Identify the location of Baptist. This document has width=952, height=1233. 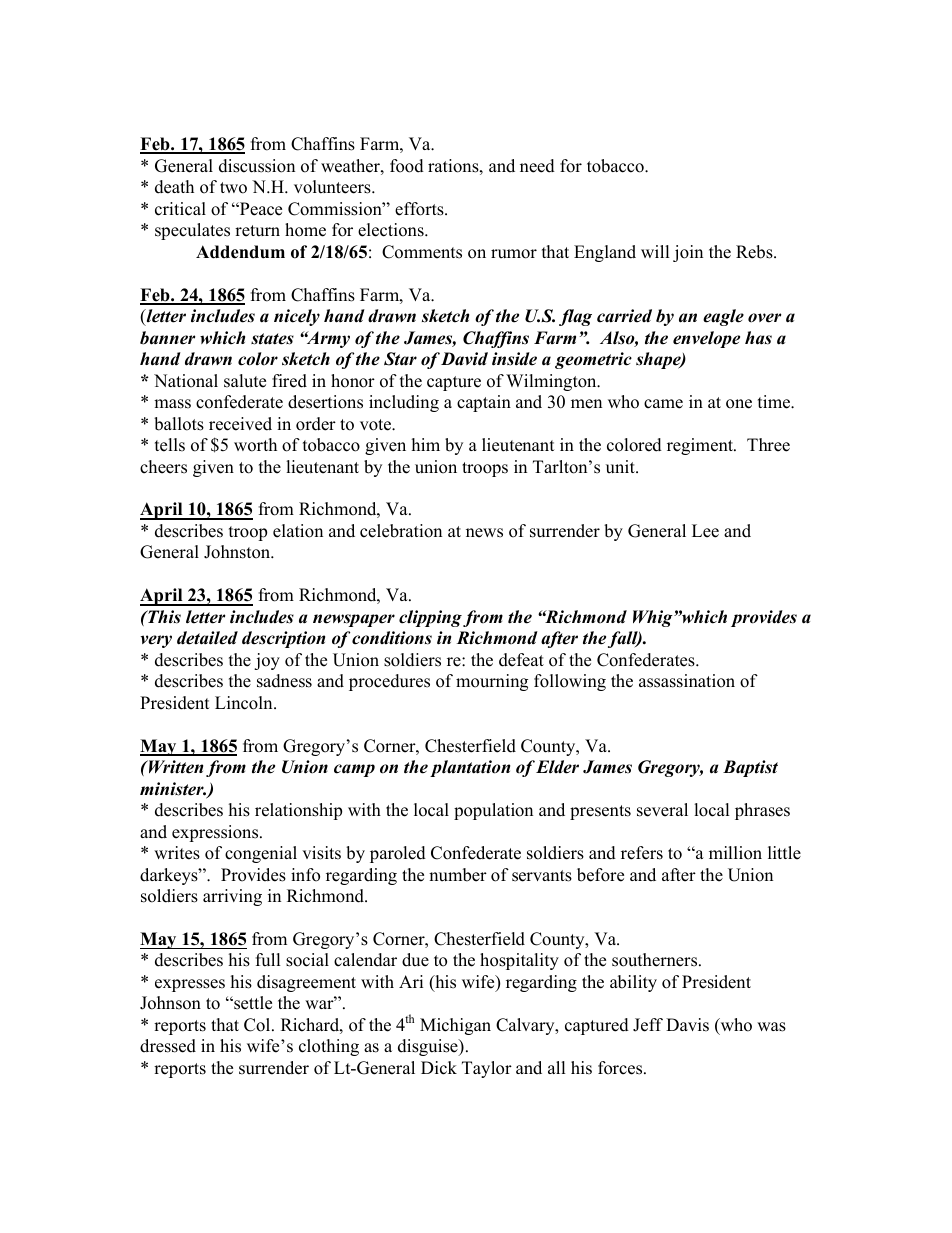
(750, 768).
